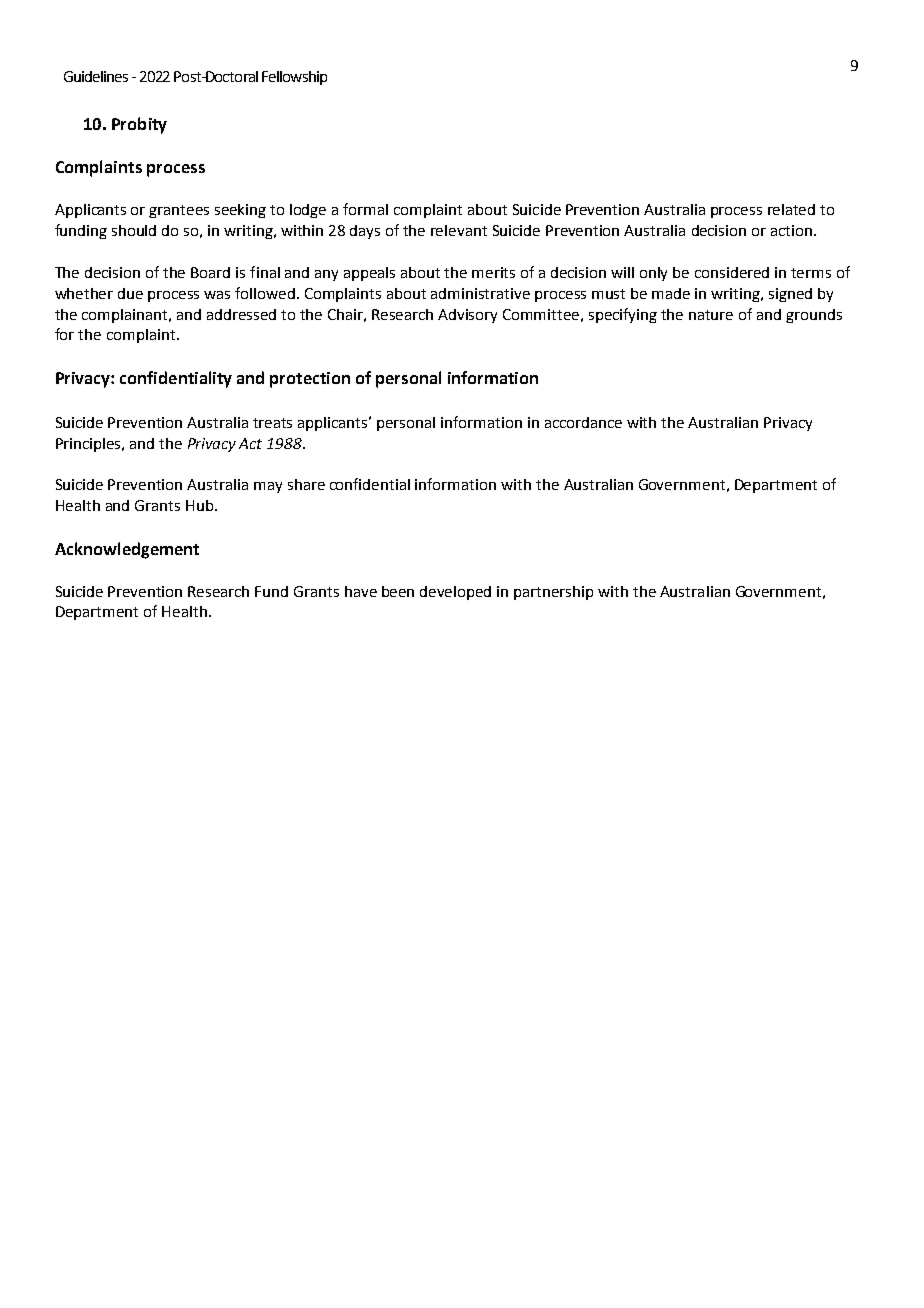 This screenshot has width=924, height=1308. I want to click on Guidelines, so click(96, 76).
